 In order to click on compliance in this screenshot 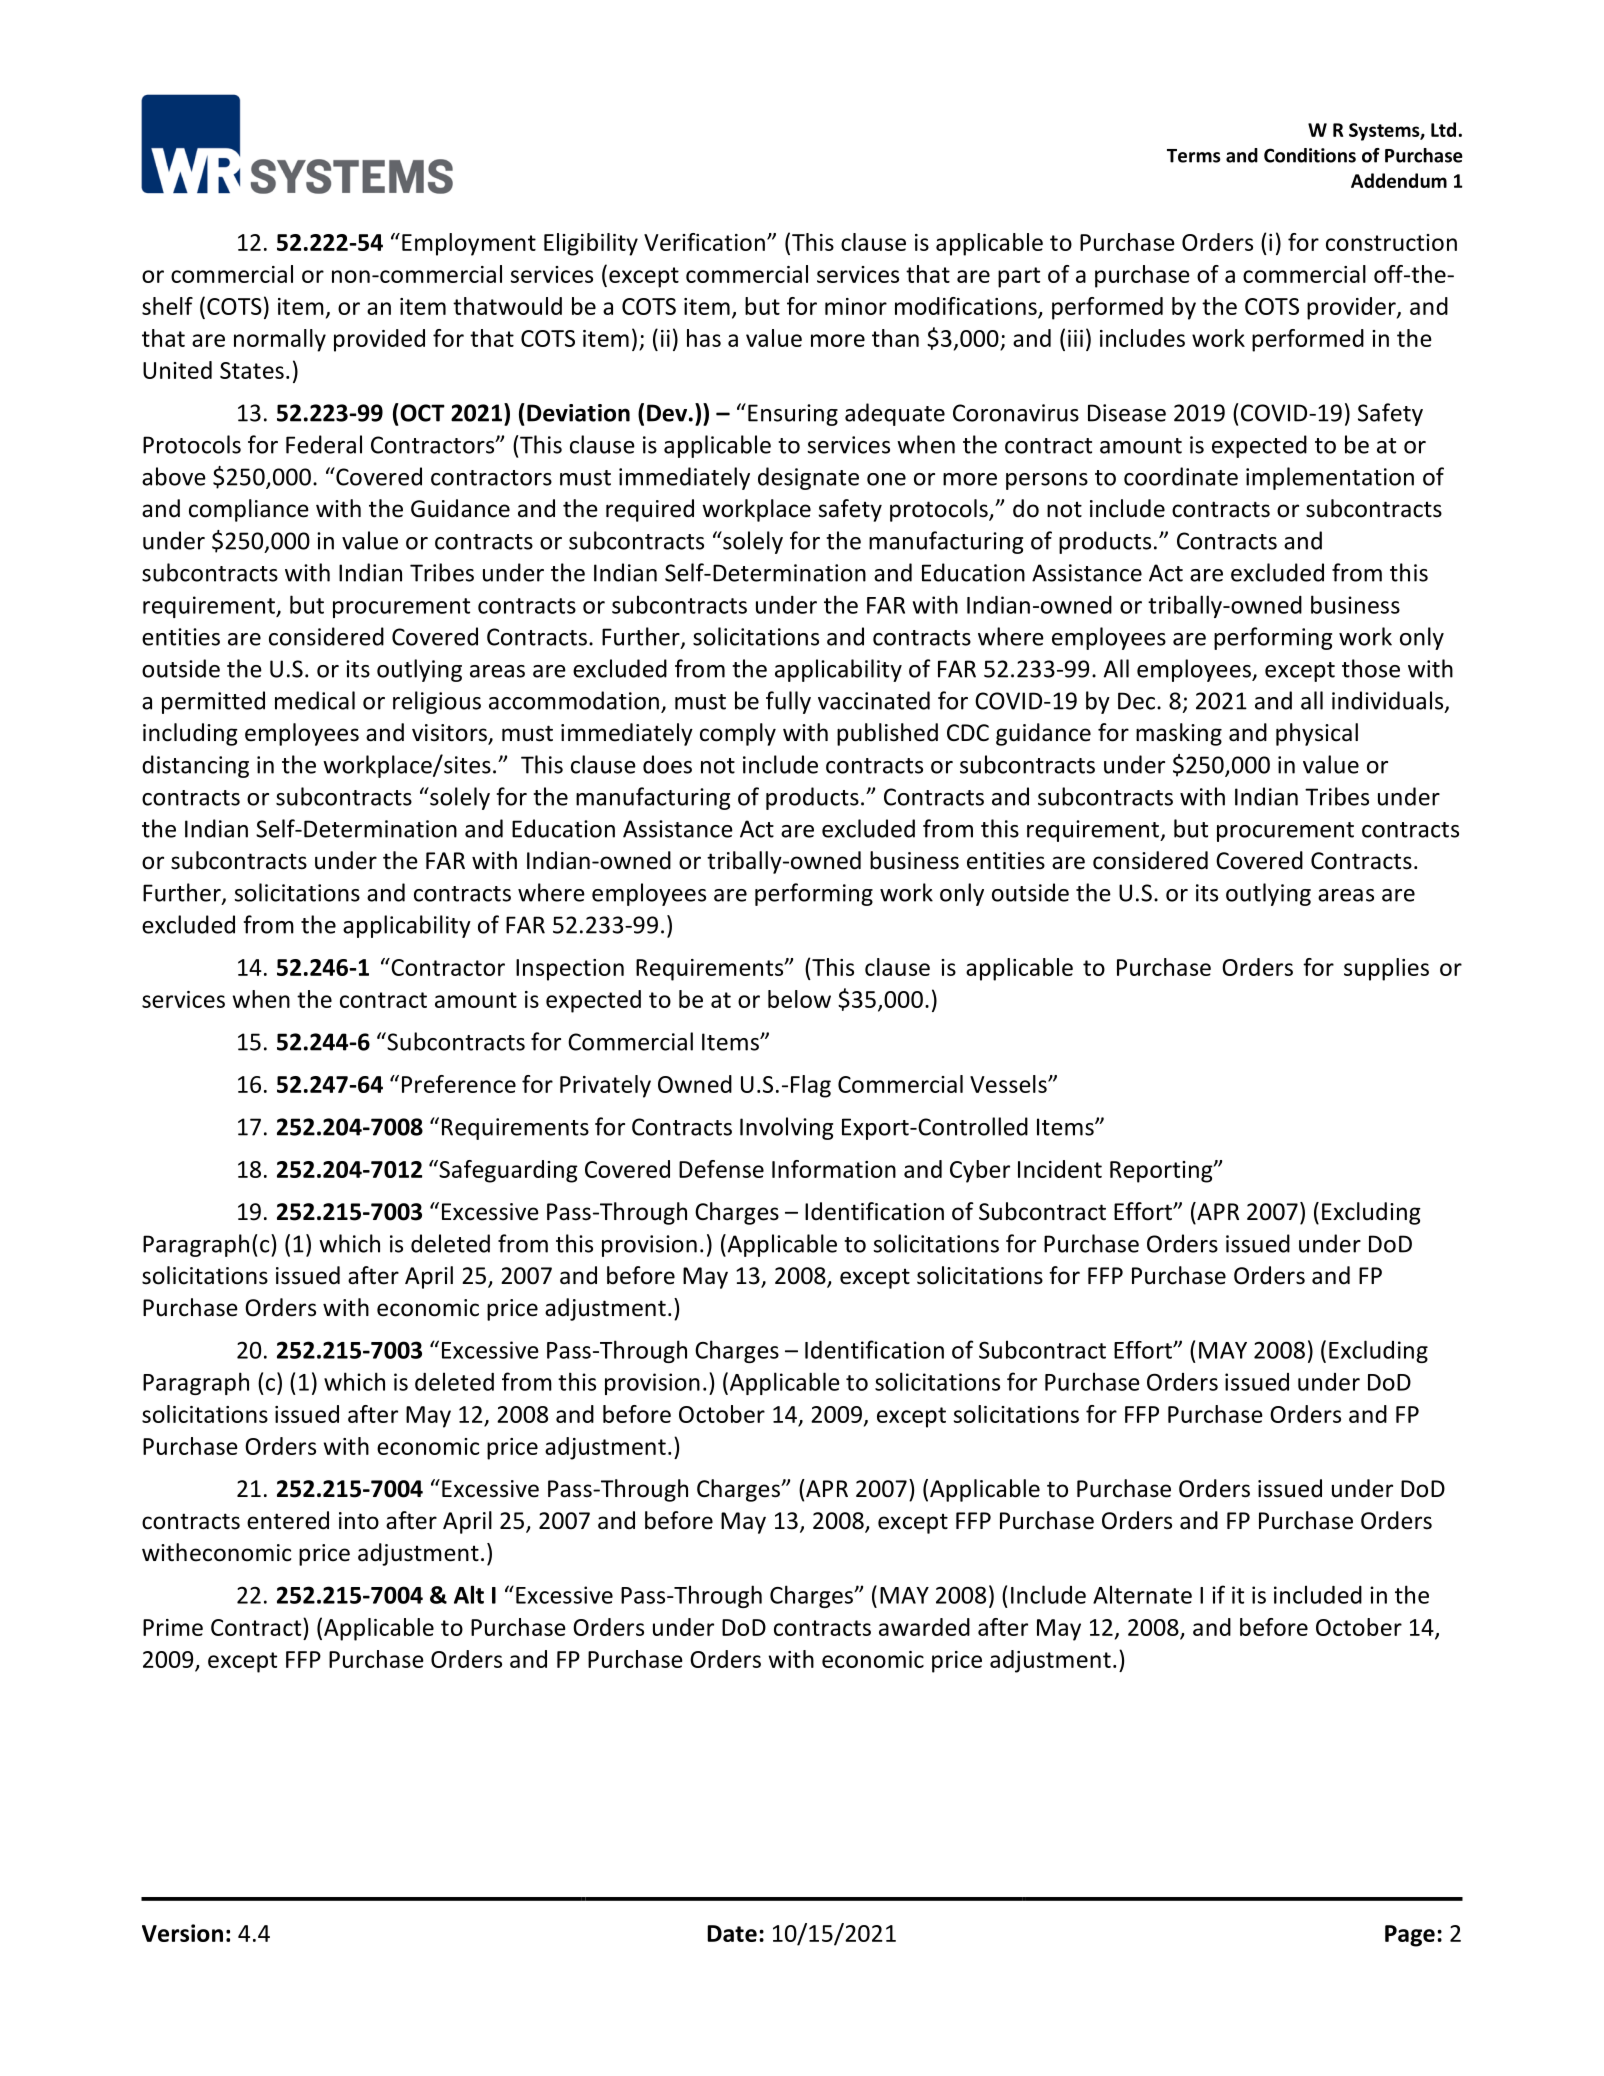, I will do `click(249, 510)`.
